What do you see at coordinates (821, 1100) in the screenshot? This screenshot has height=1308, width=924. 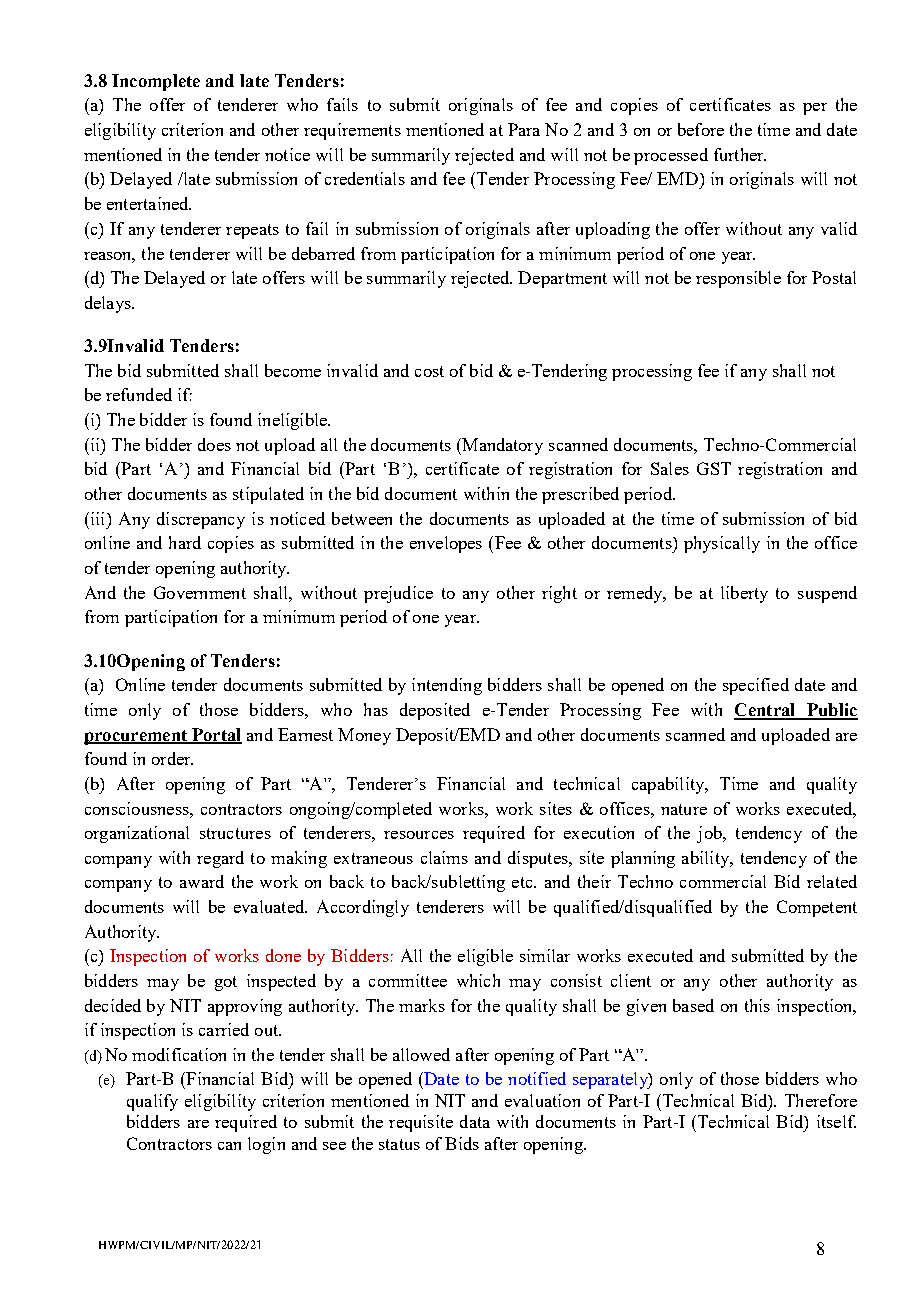 I see `Therefore` at bounding box center [821, 1100].
